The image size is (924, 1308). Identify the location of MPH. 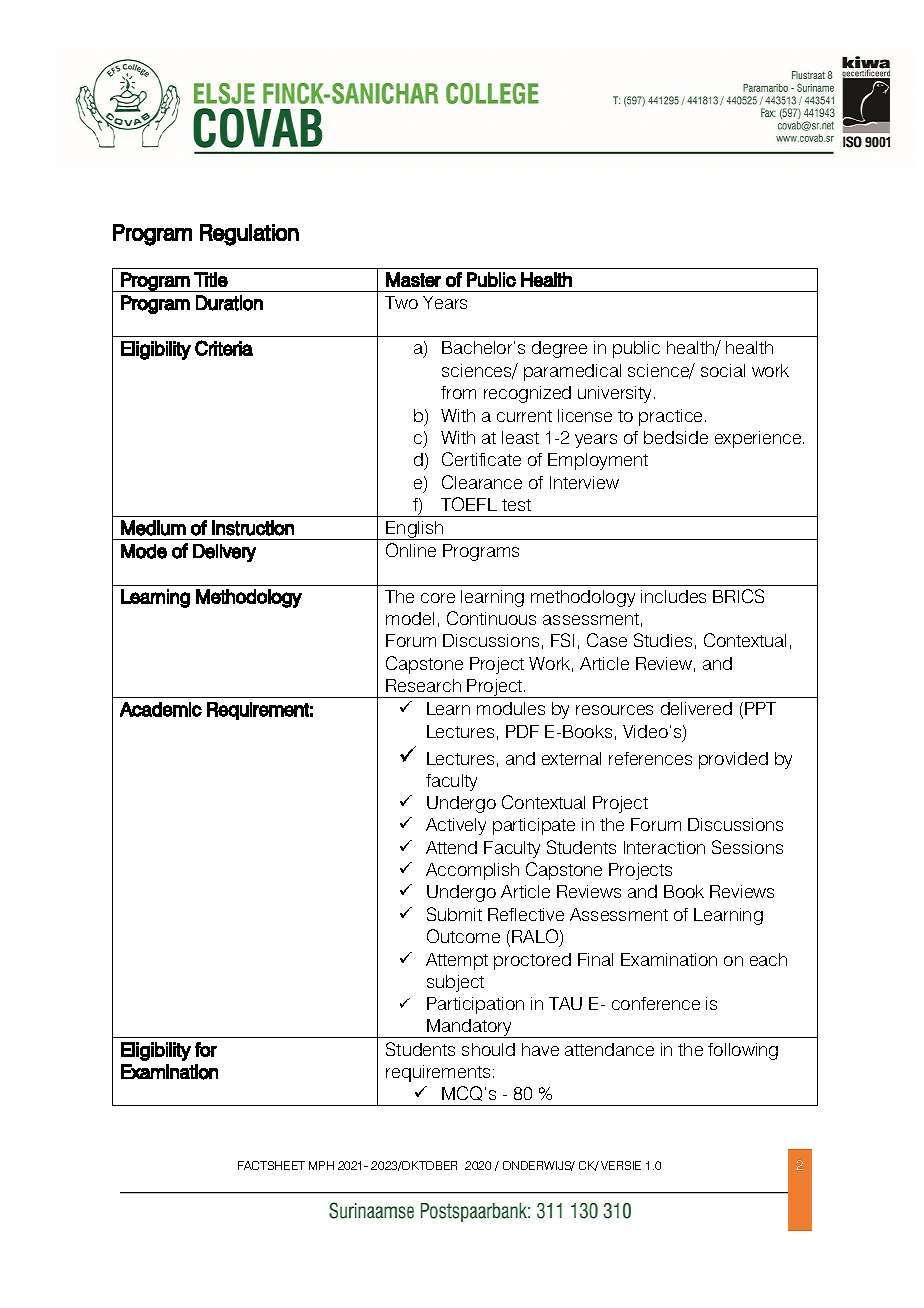
(321, 1165).
